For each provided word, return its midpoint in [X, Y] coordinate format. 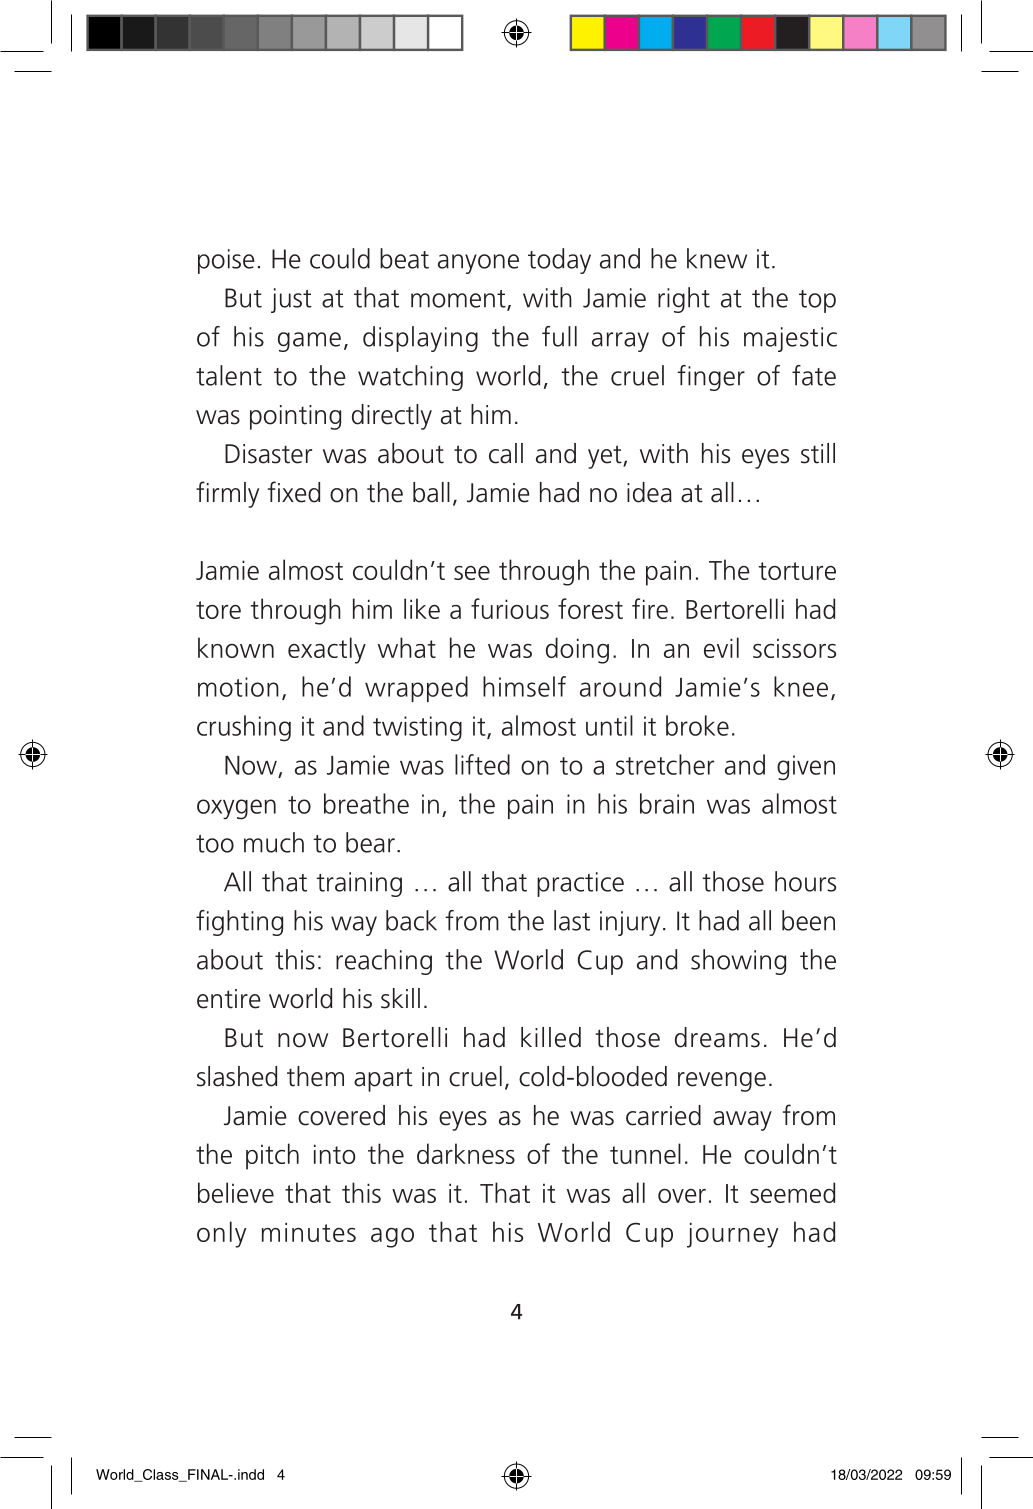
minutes [309, 1232]
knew [717, 258]
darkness [466, 1153]
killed [551, 1037]
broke [697, 725]
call [506, 453]
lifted [482, 764]
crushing [244, 728]
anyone [478, 264]
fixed [294, 492]
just [291, 300]
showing [738, 962]
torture [797, 571]
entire [229, 999]
